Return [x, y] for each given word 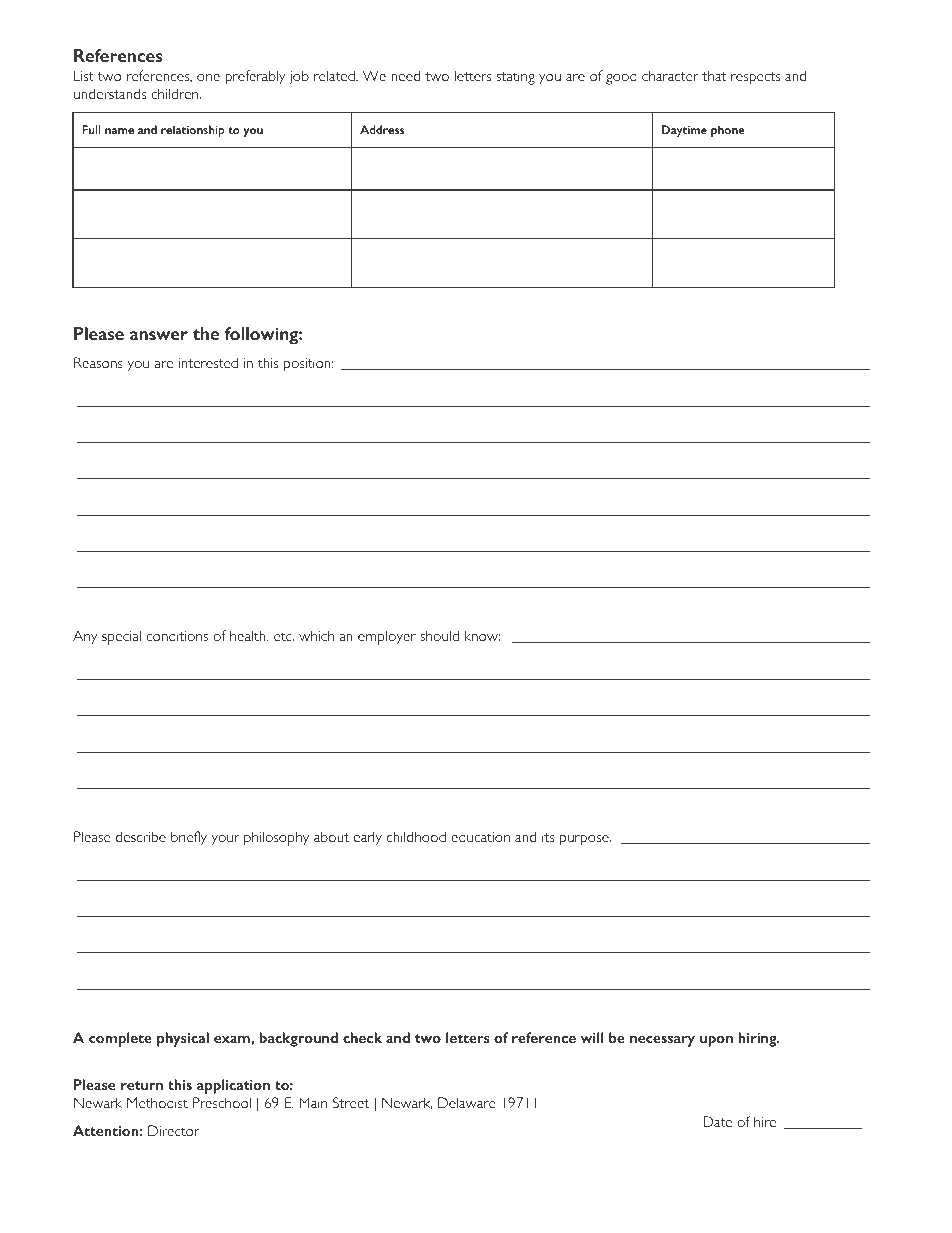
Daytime [684, 131]
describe [141, 836]
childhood [416, 836]
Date [717, 1121]
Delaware [466, 1102]
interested [208, 362]
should [439, 635]
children [176, 93]
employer [387, 637]
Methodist [157, 1102]
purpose [585, 840]
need [405, 75]
